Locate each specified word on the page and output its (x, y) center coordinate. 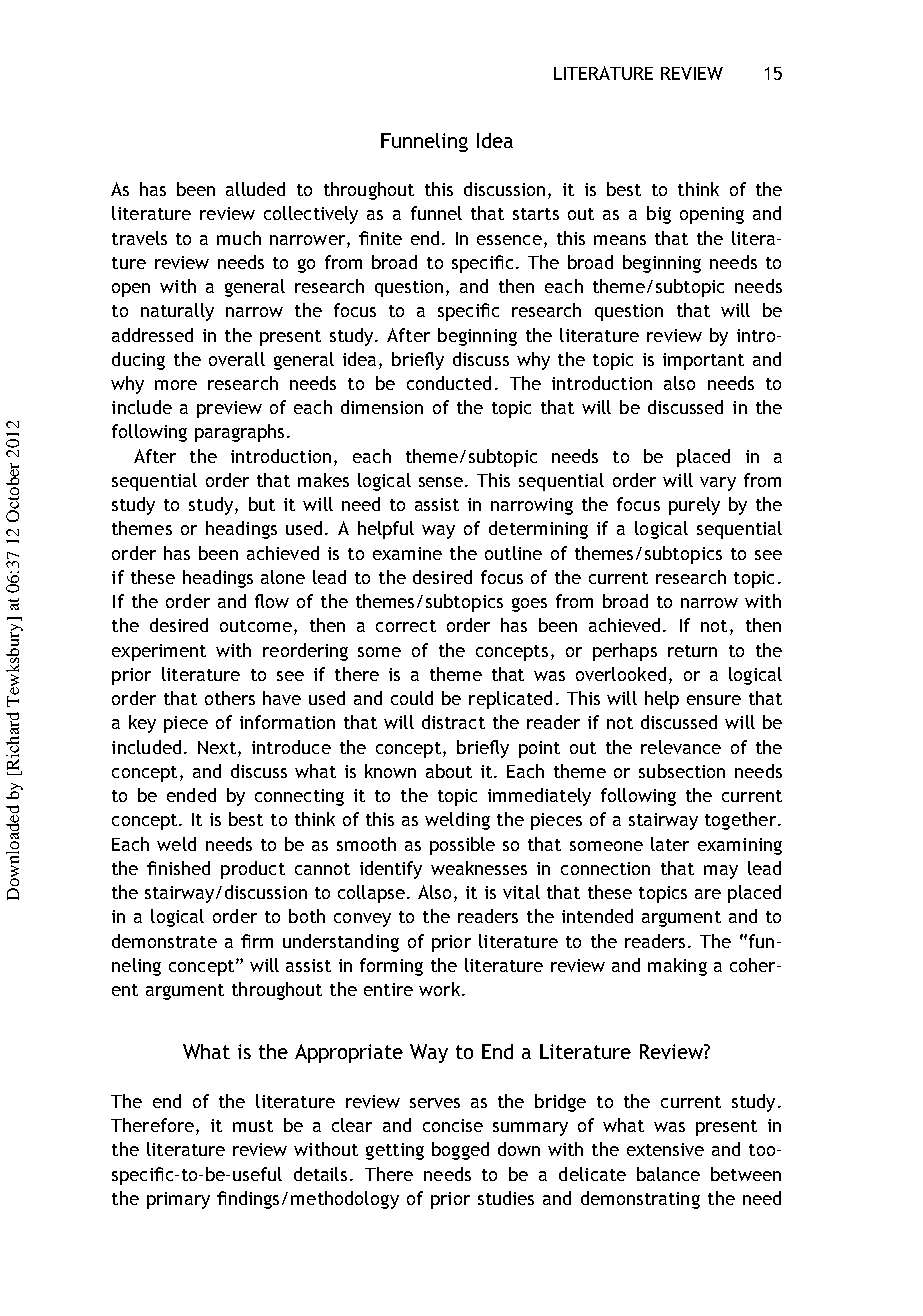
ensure (714, 700)
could (412, 698)
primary (178, 1200)
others (230, 698)
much (239, 238)
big (659, 215)
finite (380, 238)
